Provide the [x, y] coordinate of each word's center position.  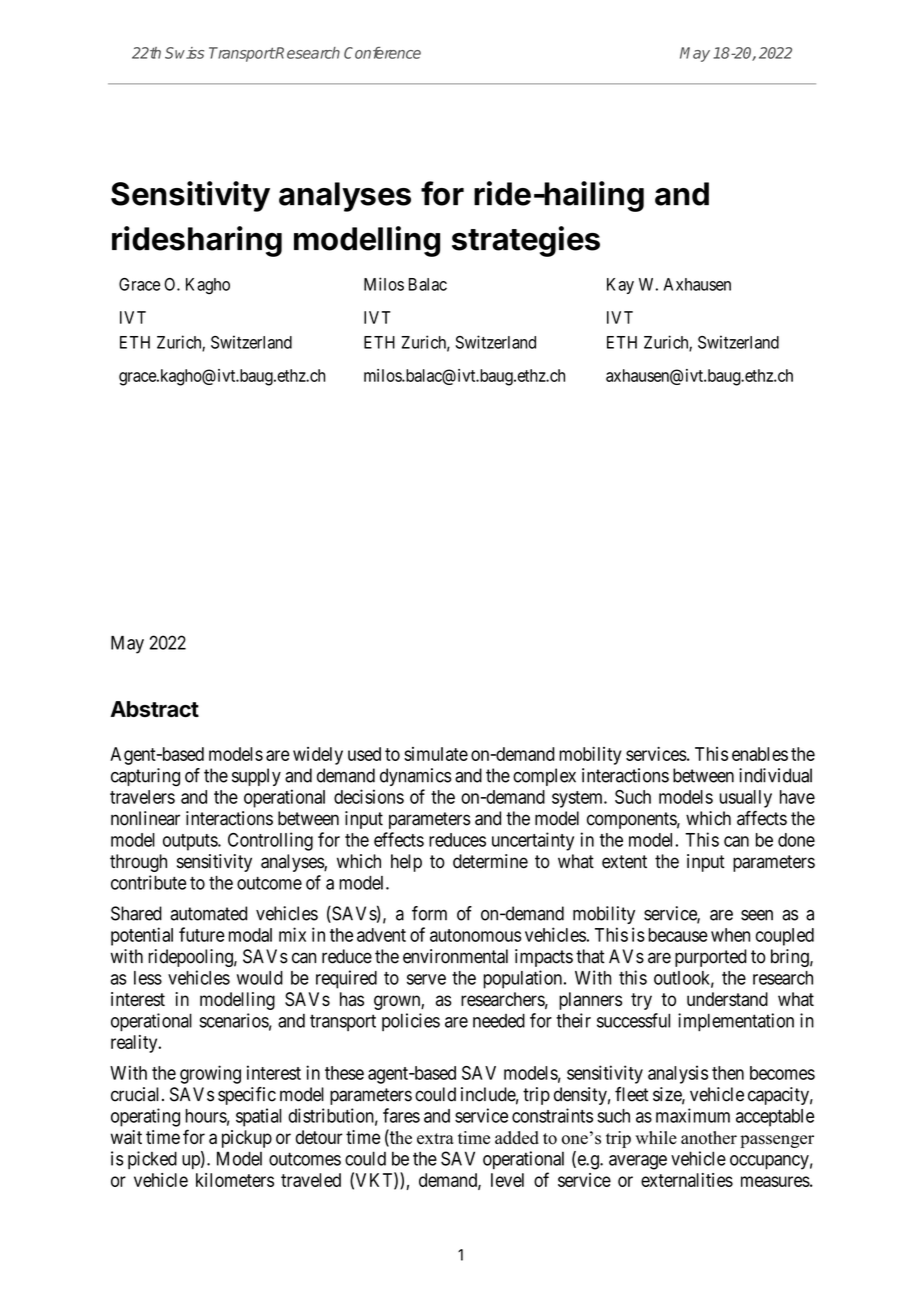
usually [746, 799]
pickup [247, 1139]
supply [256, 777]
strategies [526, 241]
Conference [382, 53]
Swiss [184, 53]
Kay [620, 286]
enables [760, 754]
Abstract [155, 709]
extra [435, 1139]
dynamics [416, 777]
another [709, 1138]
